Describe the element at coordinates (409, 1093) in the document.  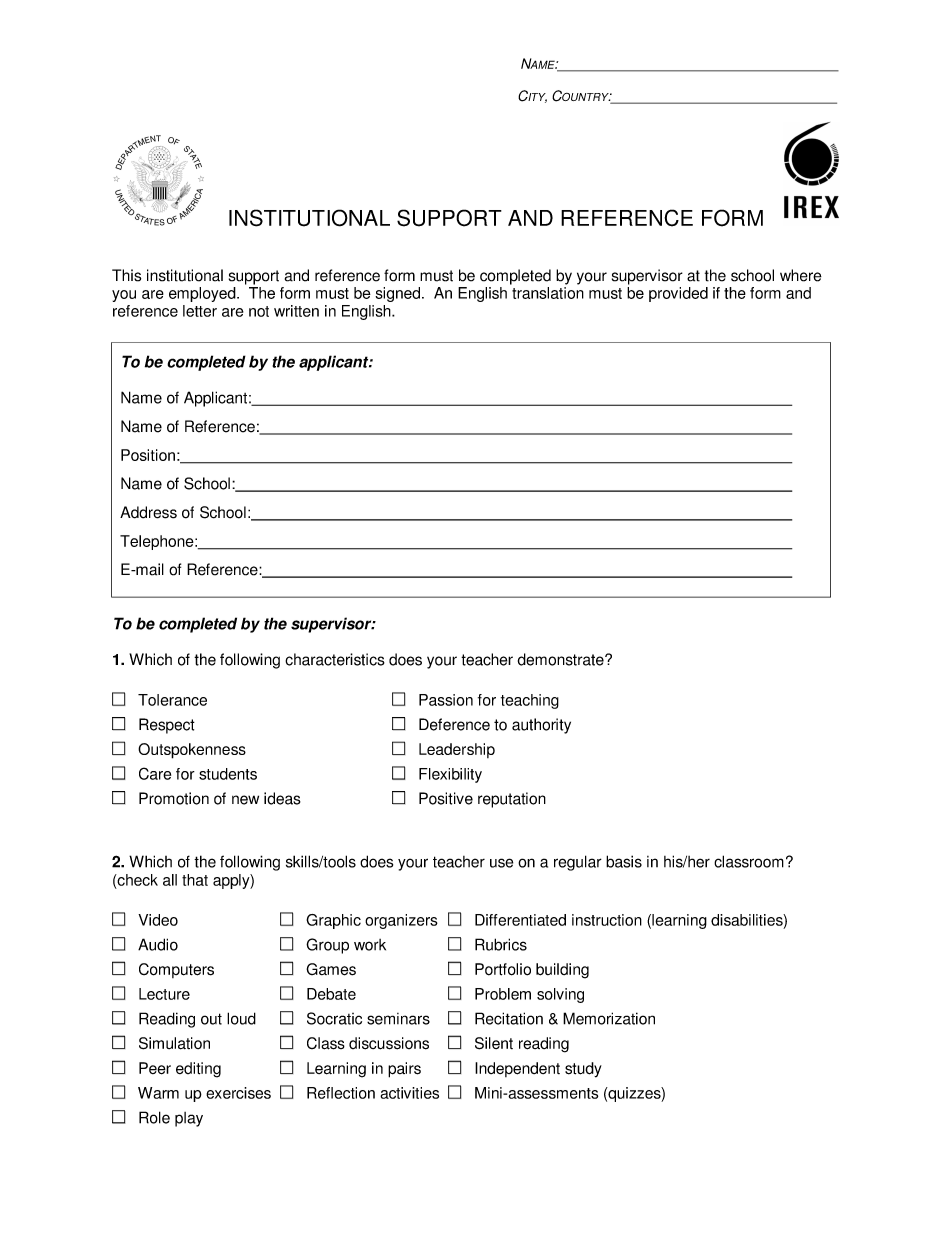
I see `activities` at that location.
